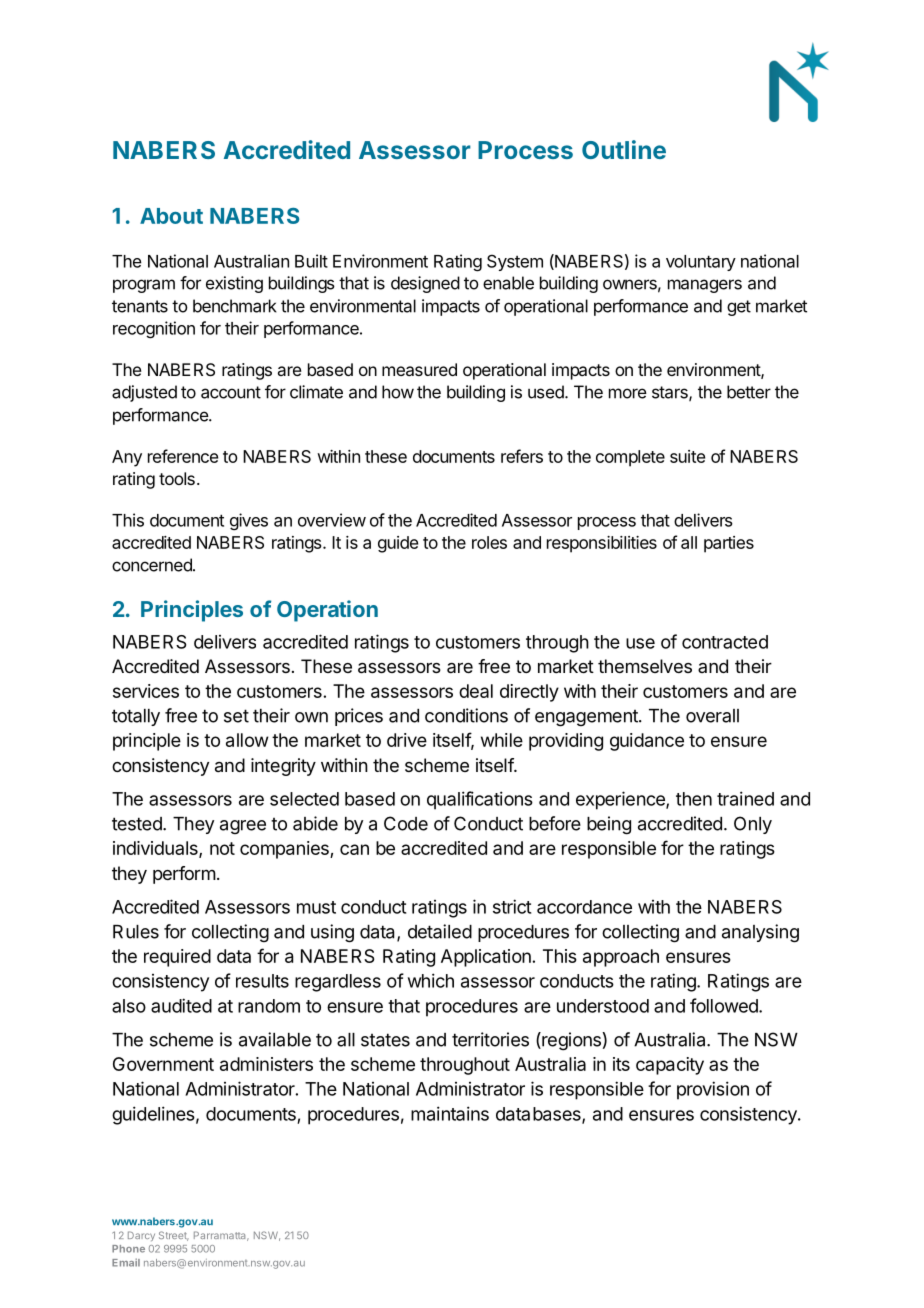 The image size is (924, 1308). What do you see at coordinates (243, 827) in the image?
I see `agree` at bounding box center [243, 827].
